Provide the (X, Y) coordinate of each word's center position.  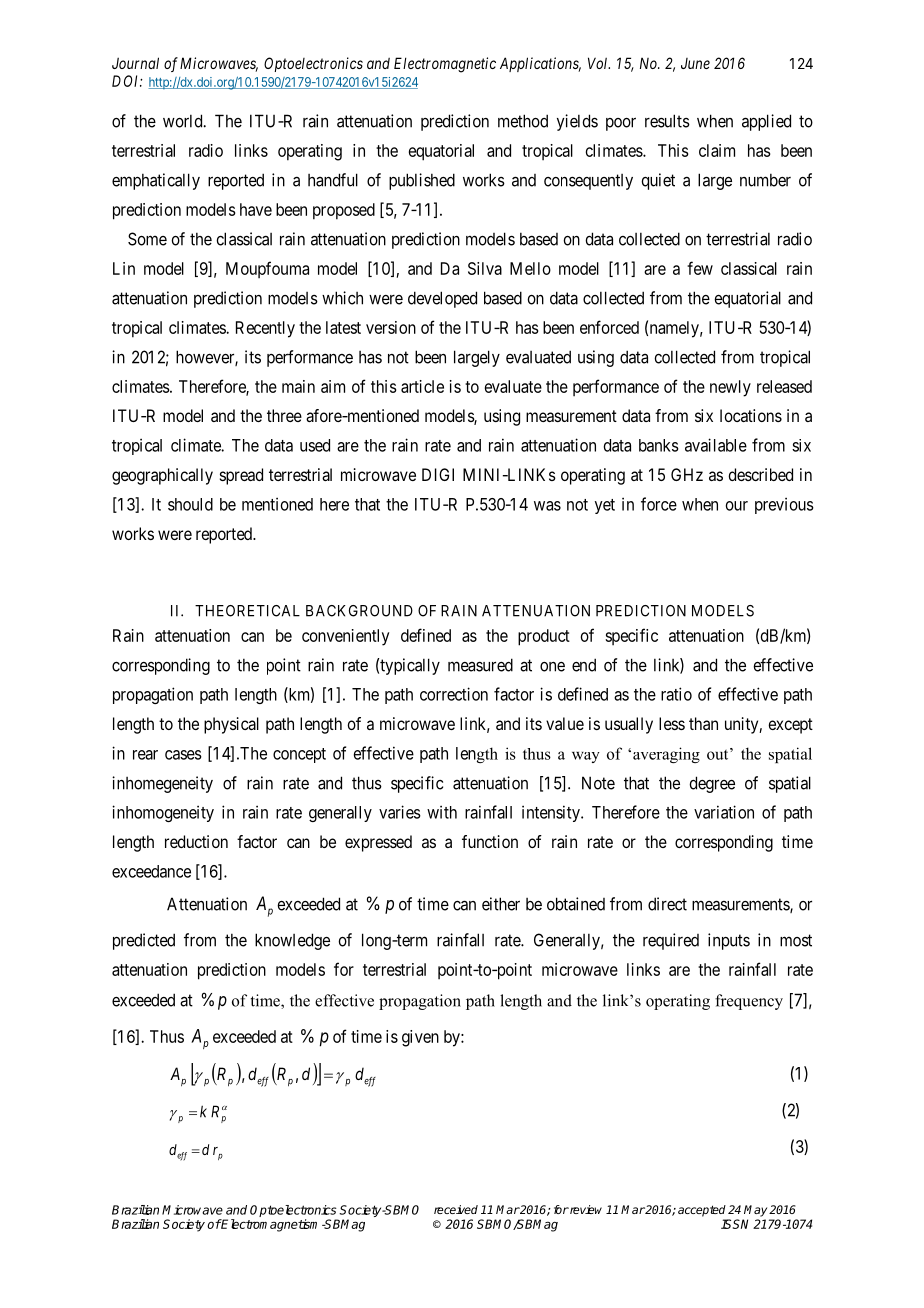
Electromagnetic (445, 65)
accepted (702, 1211)
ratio (676, 694)
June (695, 63)
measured (480, 665)
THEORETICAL (247, 611)
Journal (135, 63)
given (420, 1038)
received (456, 1209)
